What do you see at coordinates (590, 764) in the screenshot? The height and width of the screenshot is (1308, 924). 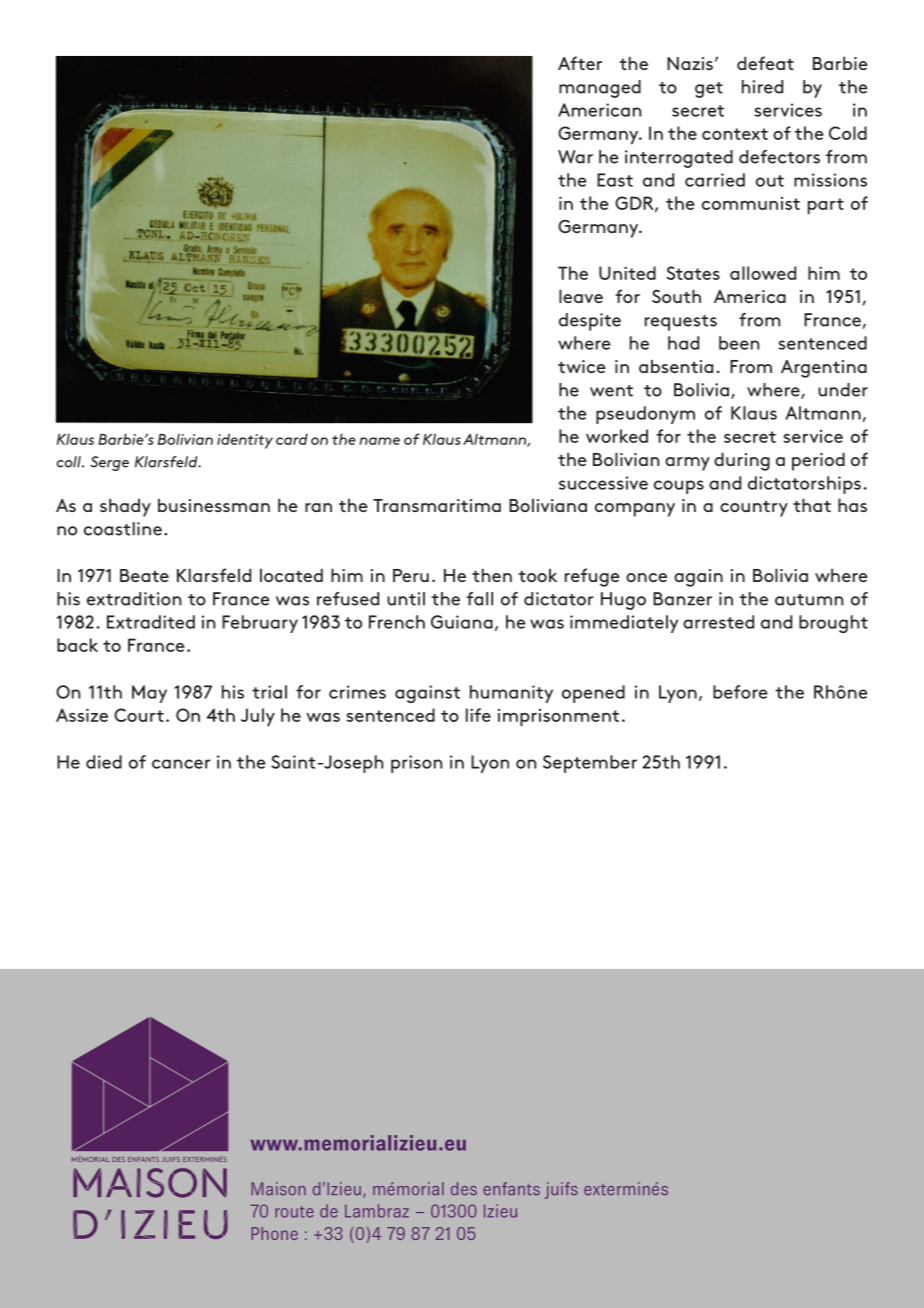 I see `September` at bounding box center [590, 764].
